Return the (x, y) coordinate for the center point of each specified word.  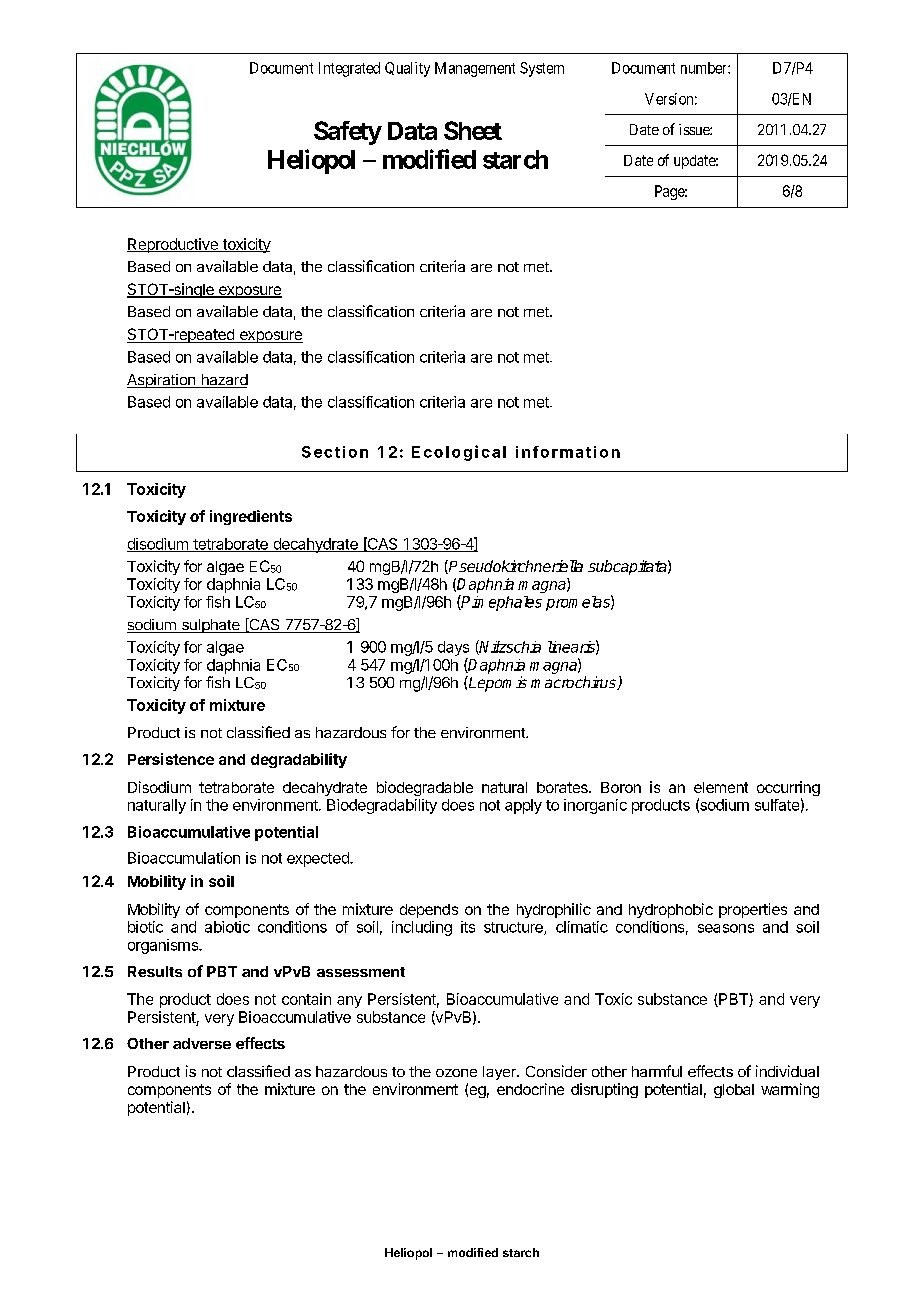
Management (475, 69)
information (568, 452)
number (705, 68)
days (453, 648)
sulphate (210, 626)
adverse (202, 1043)
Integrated (349, 69)
